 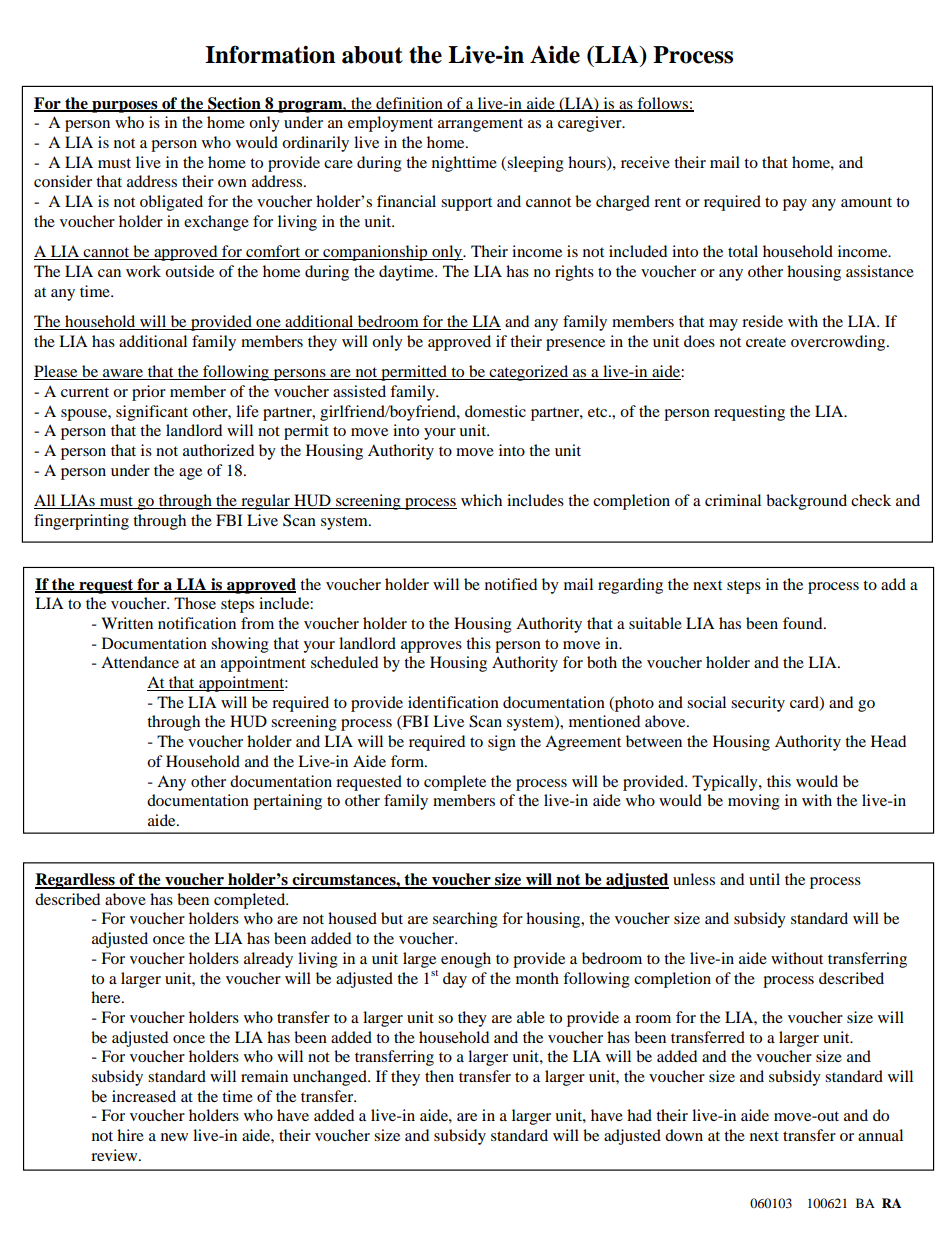 What do you see at coordinates (195, 603) in the screenshot?
I see `Those` at bounding box center [195, 603].
